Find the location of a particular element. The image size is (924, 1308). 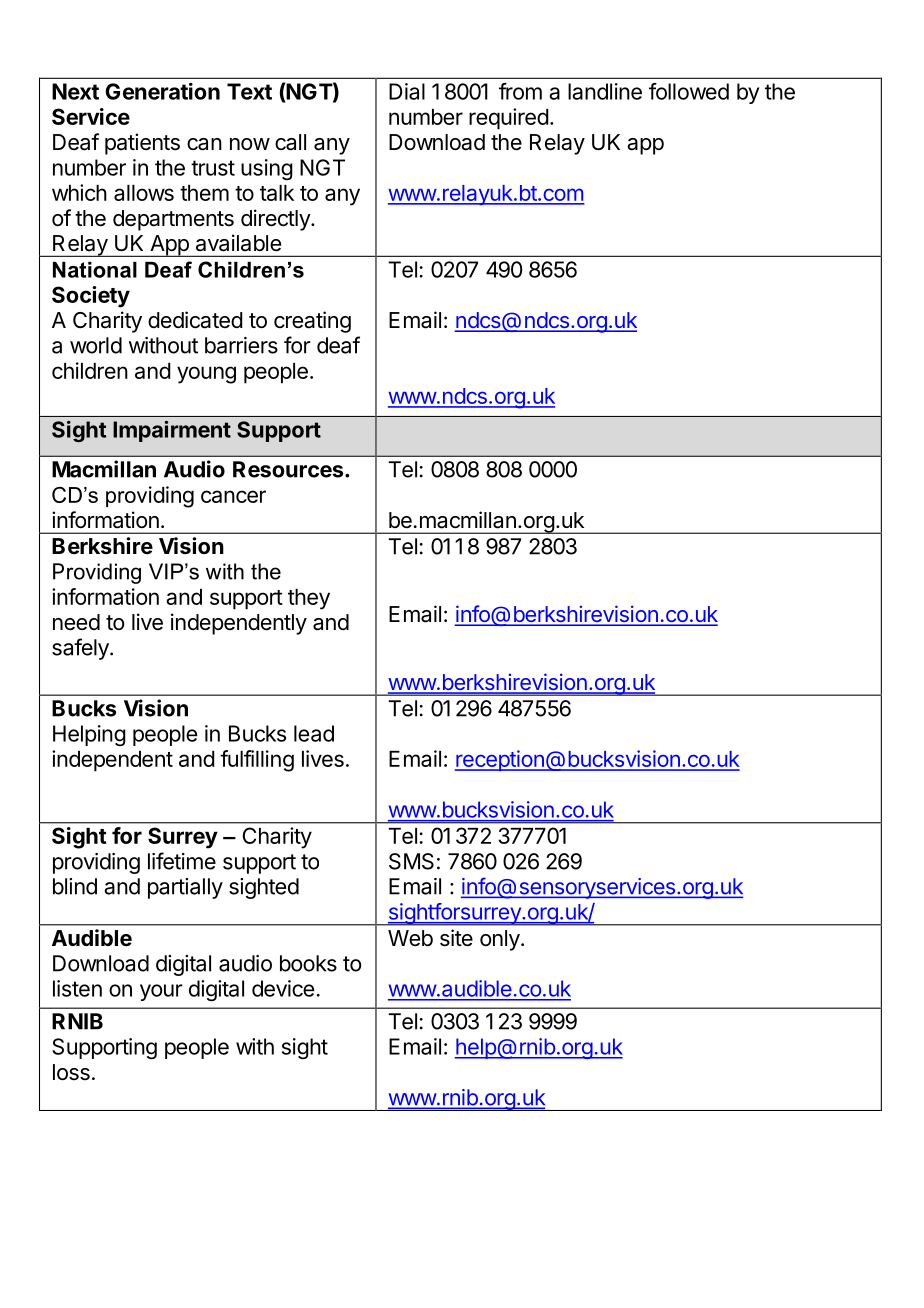

they is located at coordinates (309, 599).
